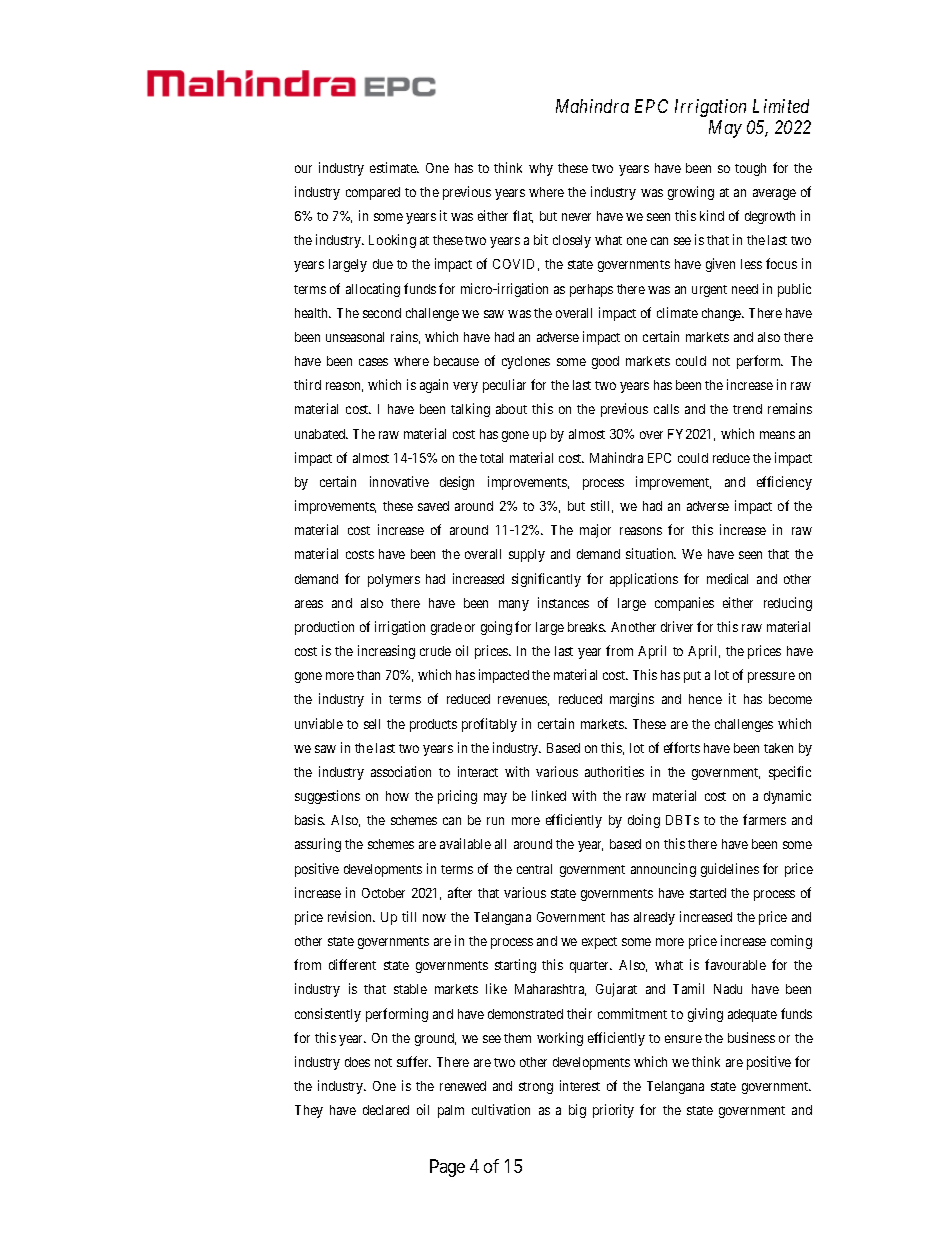 Image resolution: width=952 pixels, height=1233 pixels. What do you see at coordinates (394, 167) in the image?
I see `estimate` at bounding box center [394, 167].
